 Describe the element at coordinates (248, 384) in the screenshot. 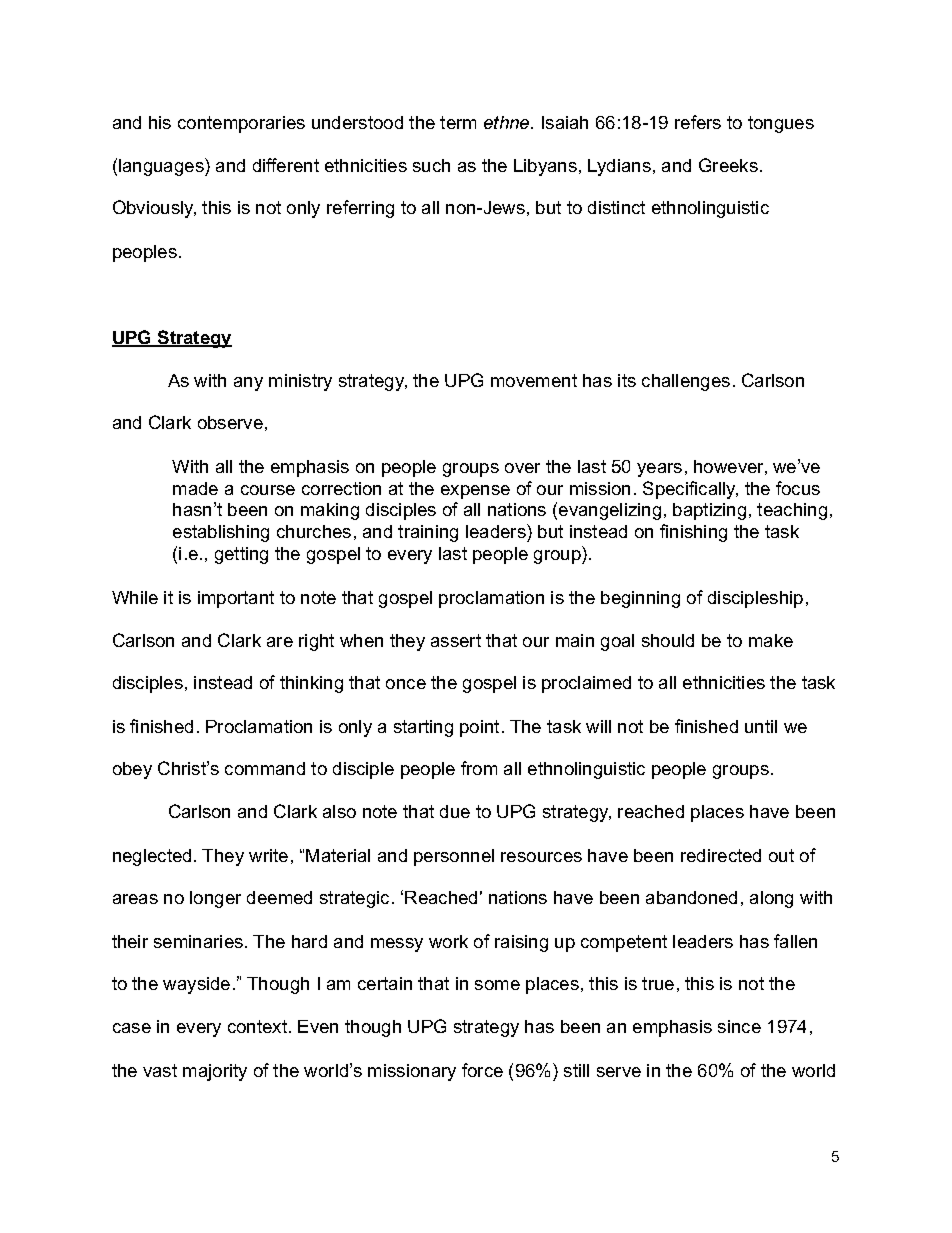

I see `any` at that location.
